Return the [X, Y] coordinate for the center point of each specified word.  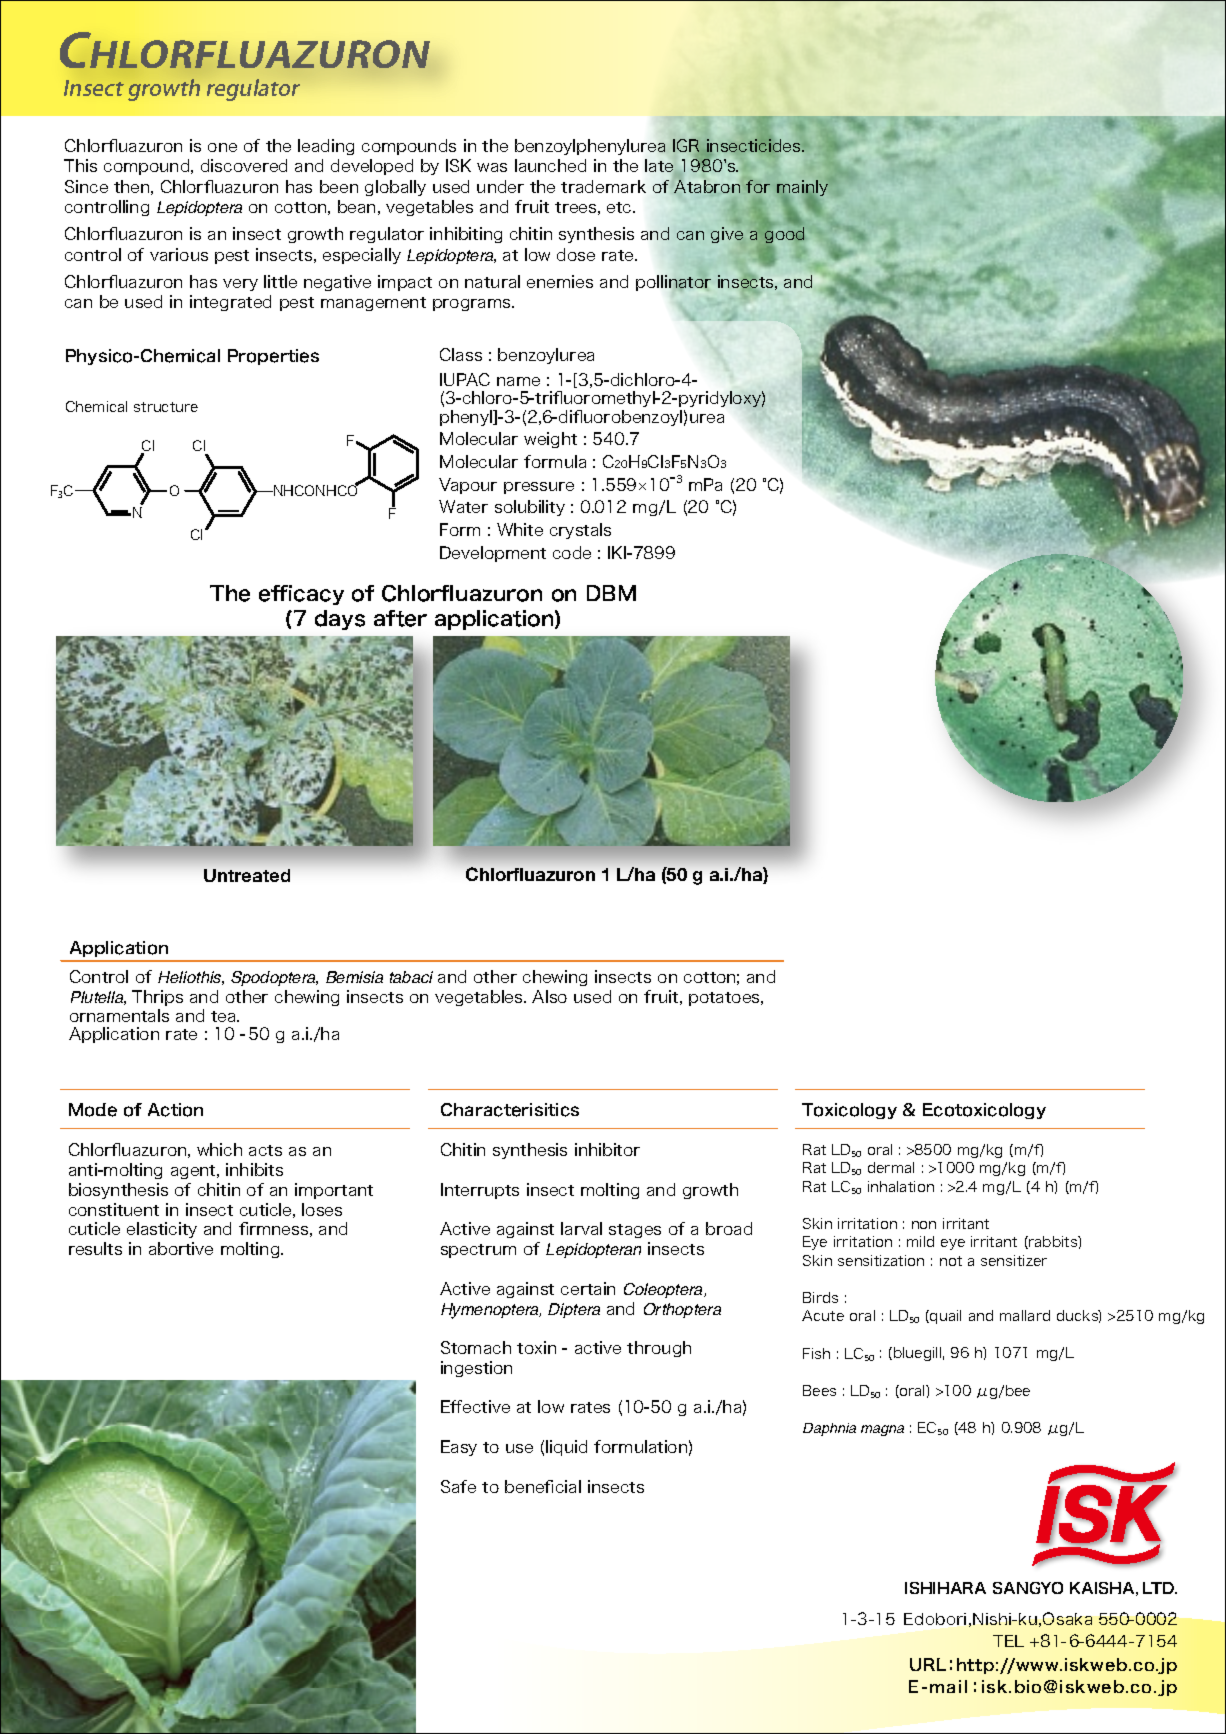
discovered [244, 165]
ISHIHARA [945, 1588]
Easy [459, 1448]
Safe [458, 1486]
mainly [802, 189]
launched [550, 165]
